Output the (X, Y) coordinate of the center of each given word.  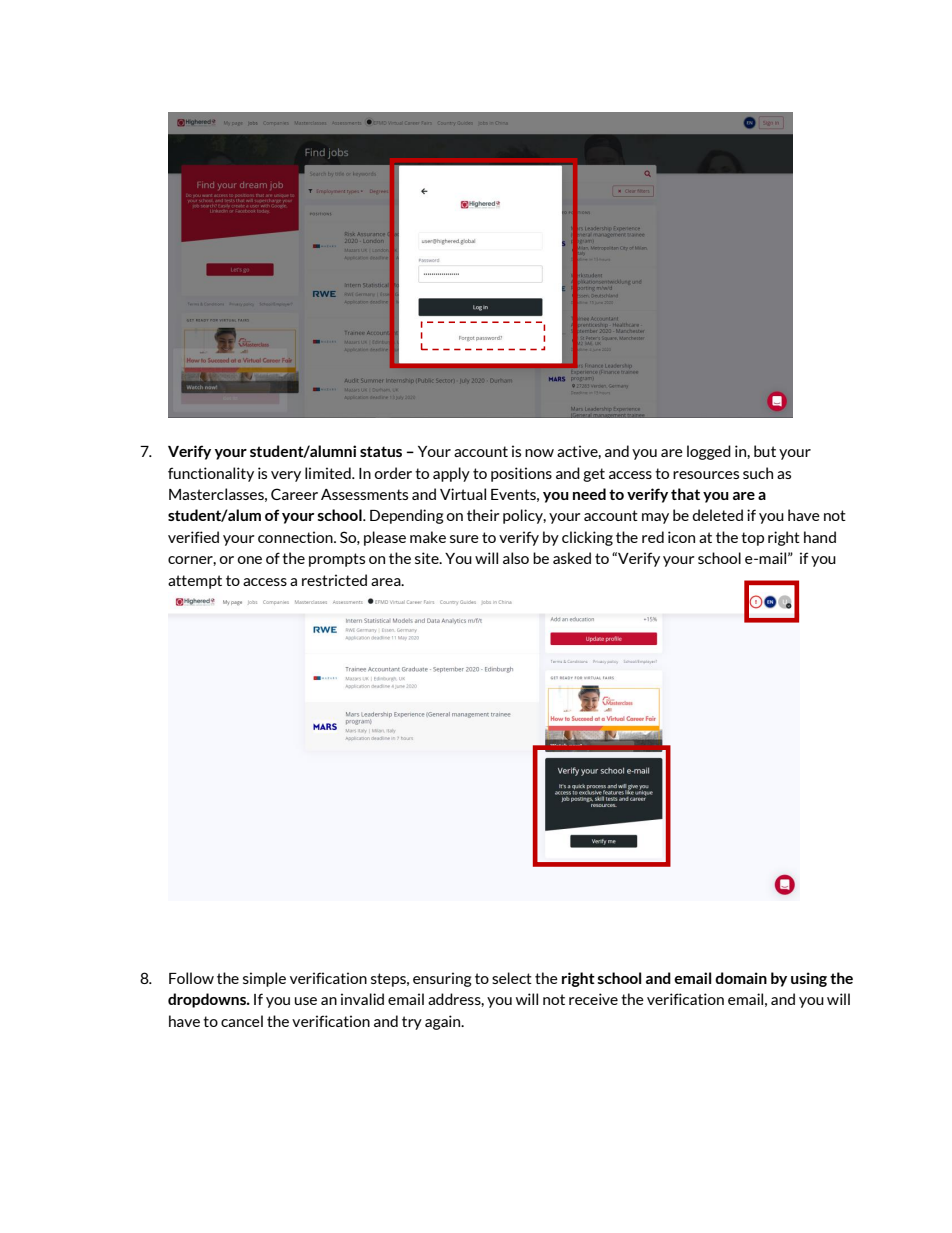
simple (264, 979)
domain (741, 978)
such (758, 473)
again (444, 1022)
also (516, 558)
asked (572, 558)
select (512, 978)
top (752, 539)
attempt (195, 582)
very (286, 476)
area (387, 582)
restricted (334, 580)
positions (521, 474)
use (306, 1001)
